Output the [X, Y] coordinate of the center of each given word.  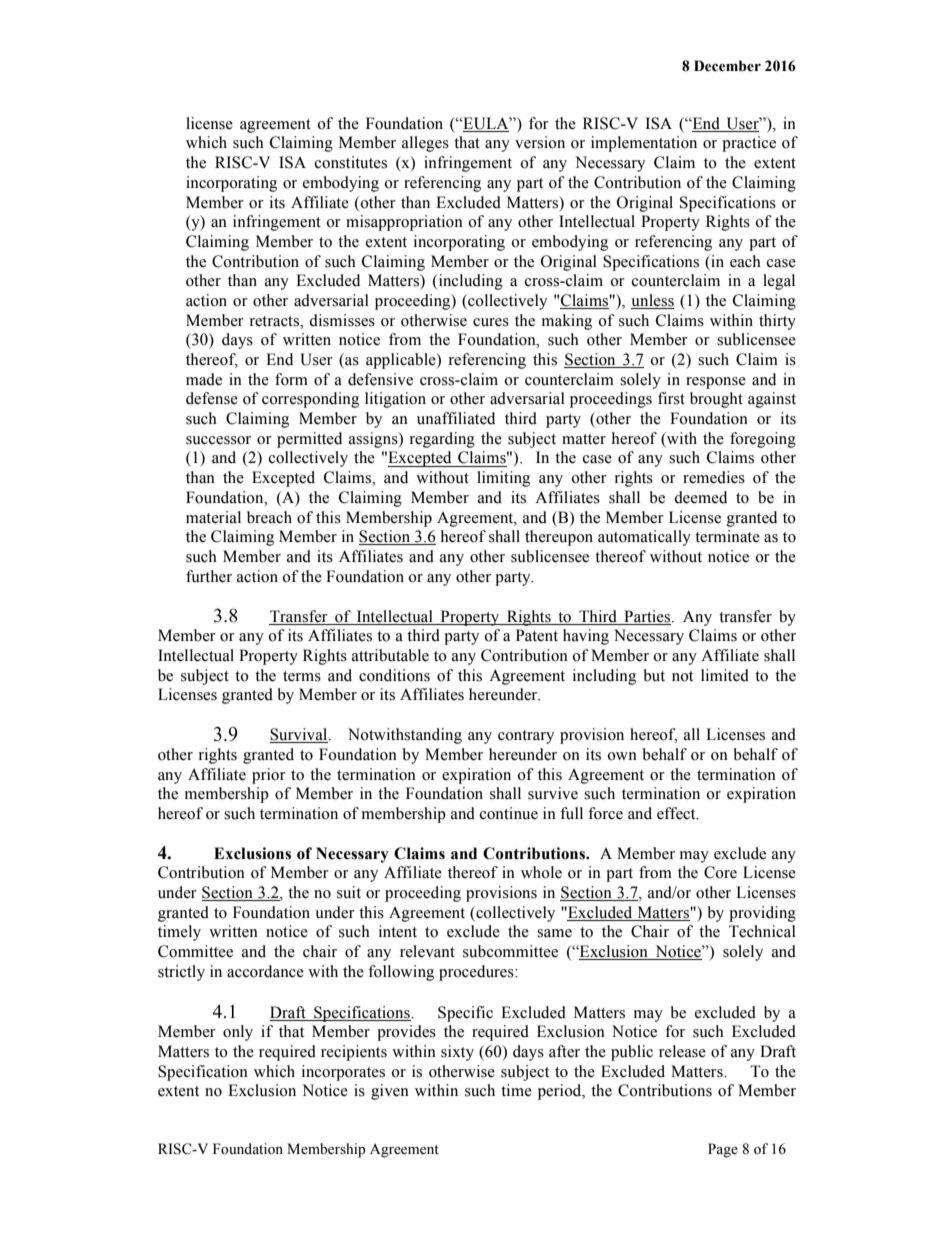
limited [725, 675]
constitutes [351, 162]
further [209, 576]
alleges [425, 144]
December [727, 66]
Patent [537, 635]
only [238, 1033]
